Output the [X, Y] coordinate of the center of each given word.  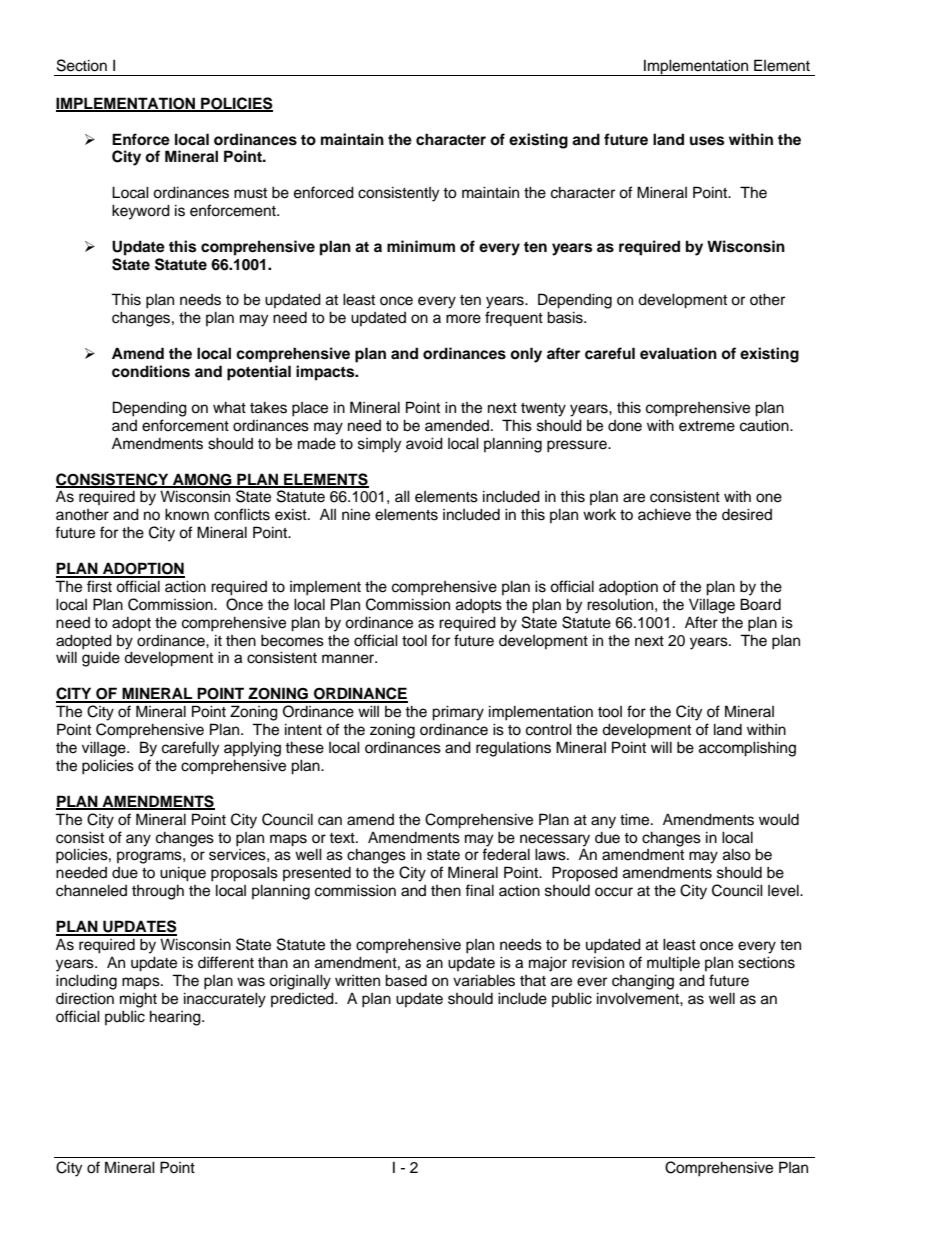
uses [707, 141]
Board [760, 604]
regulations [513, 749]
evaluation [678, 353]
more [463, 319]
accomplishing [747, 749]
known [187, 514]
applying [252, 749]
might [138, 1000]
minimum [421, 246]
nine [356, 514]
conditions [151, 371]
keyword [141, 212]
